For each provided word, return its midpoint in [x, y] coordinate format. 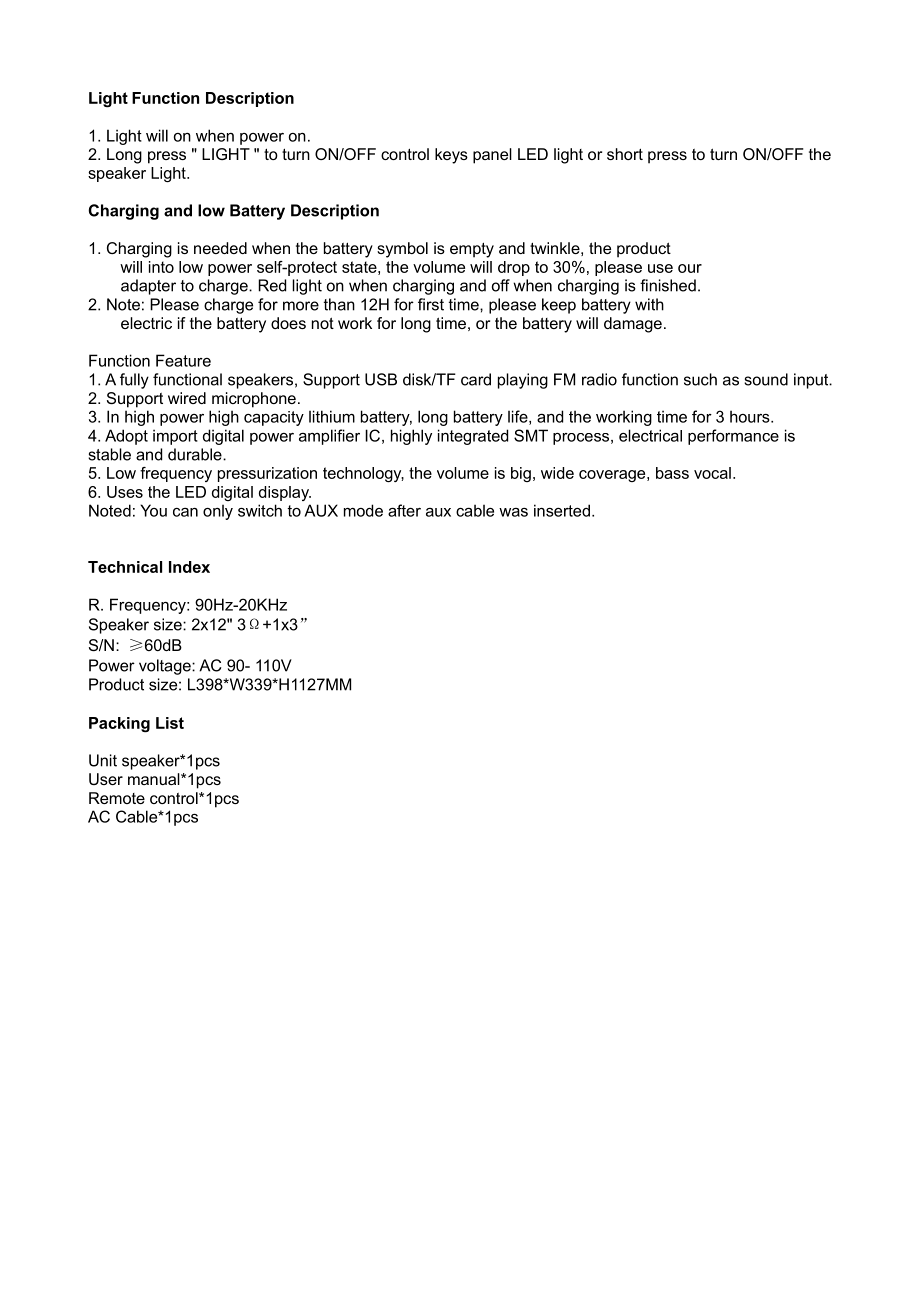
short [625, 154]
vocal [712, 473]
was [513, 512]
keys [451, 156]
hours [751, 416]
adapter [148, 287]
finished [668, 285]
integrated [473, 437]
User [106, 779]
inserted [562, 510]
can [185, 512]
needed [220, 248]
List [170, 723]
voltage [166, 667]
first [431, 304]
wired [187, 398]
